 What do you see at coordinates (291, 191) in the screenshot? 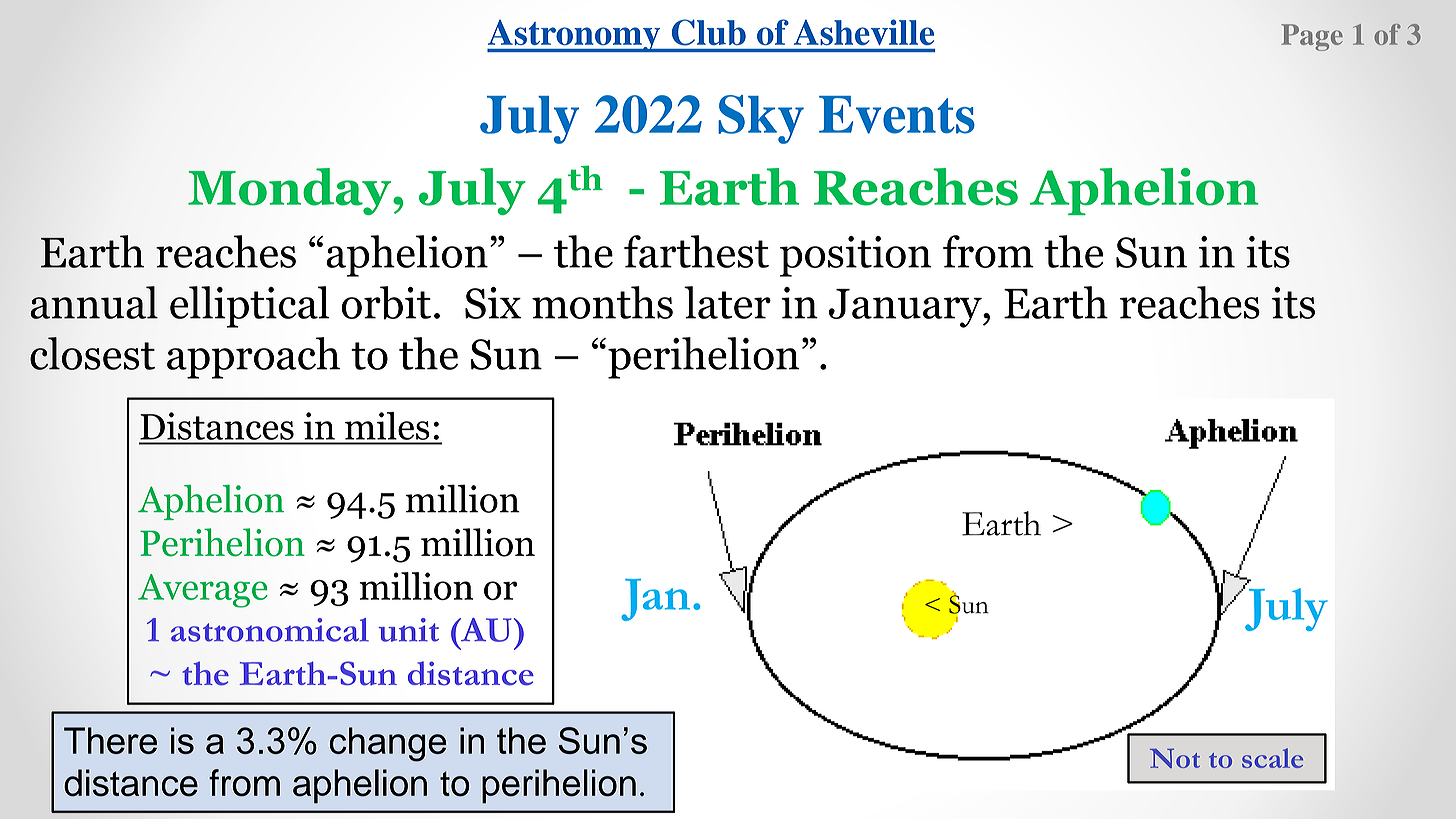
I see `Monday` at bounding box center [291, 191].
